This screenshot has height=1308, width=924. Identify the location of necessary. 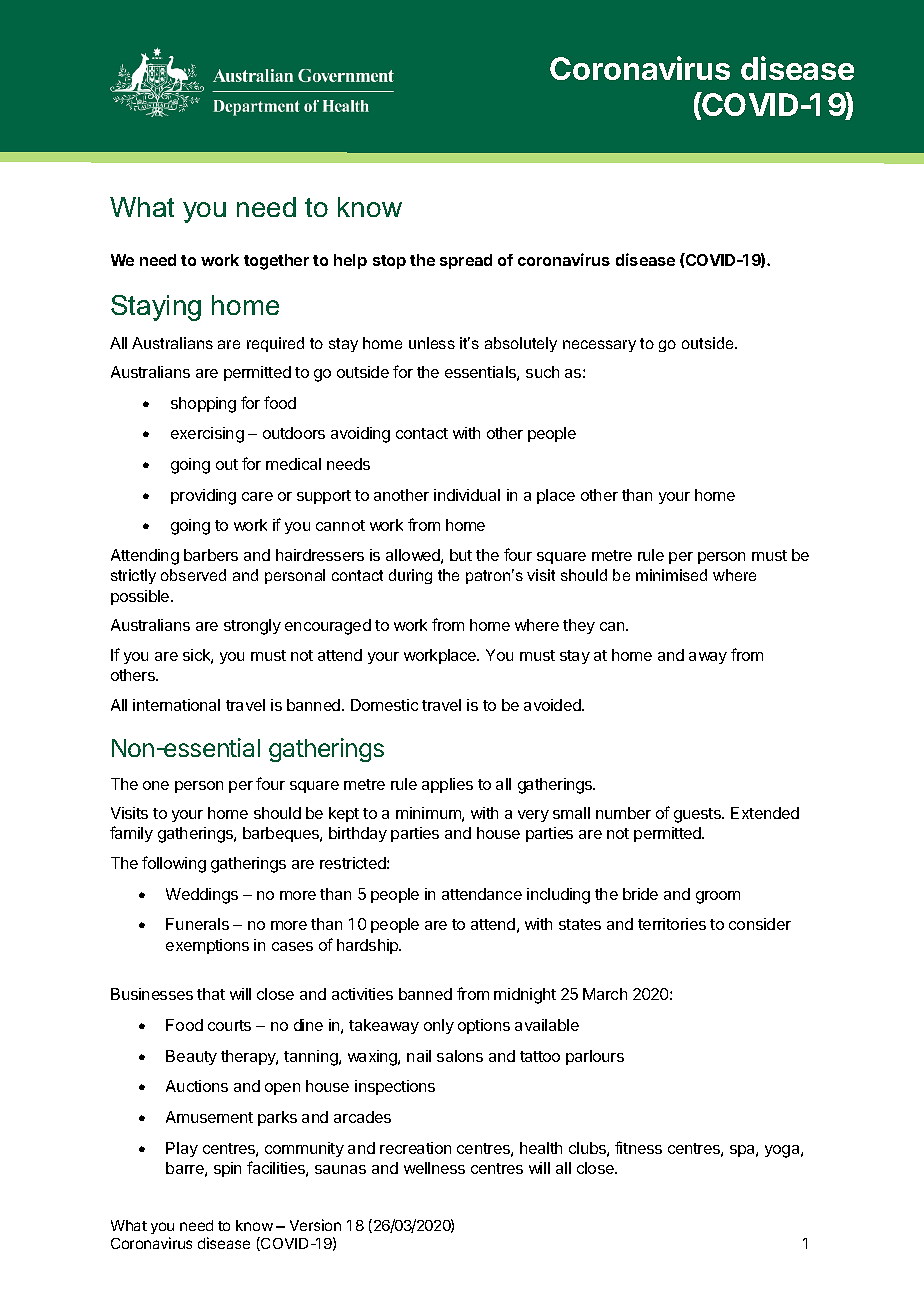
(599, 346).
